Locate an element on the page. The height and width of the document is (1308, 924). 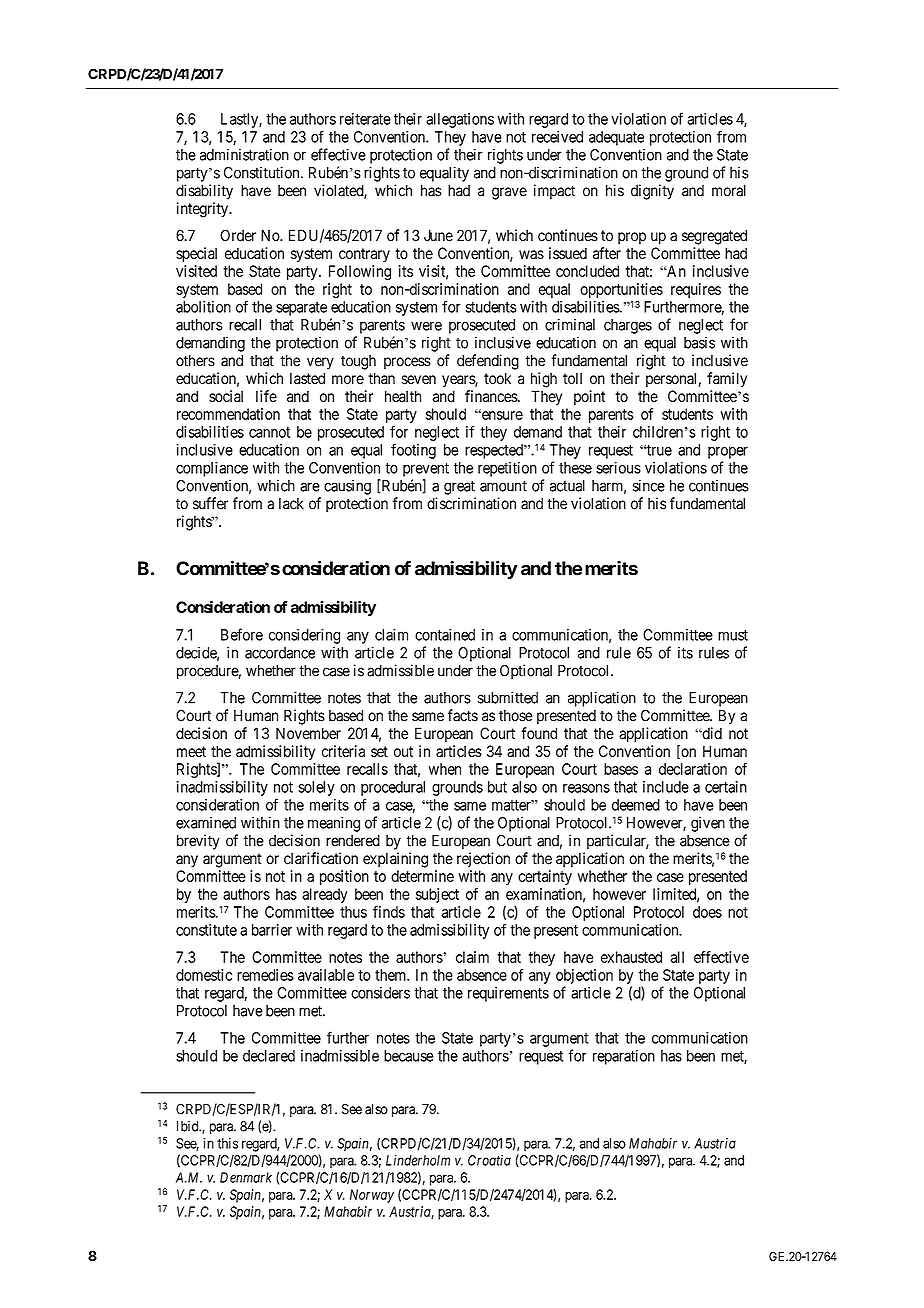
allegations is located at coordinates (460, 120).
